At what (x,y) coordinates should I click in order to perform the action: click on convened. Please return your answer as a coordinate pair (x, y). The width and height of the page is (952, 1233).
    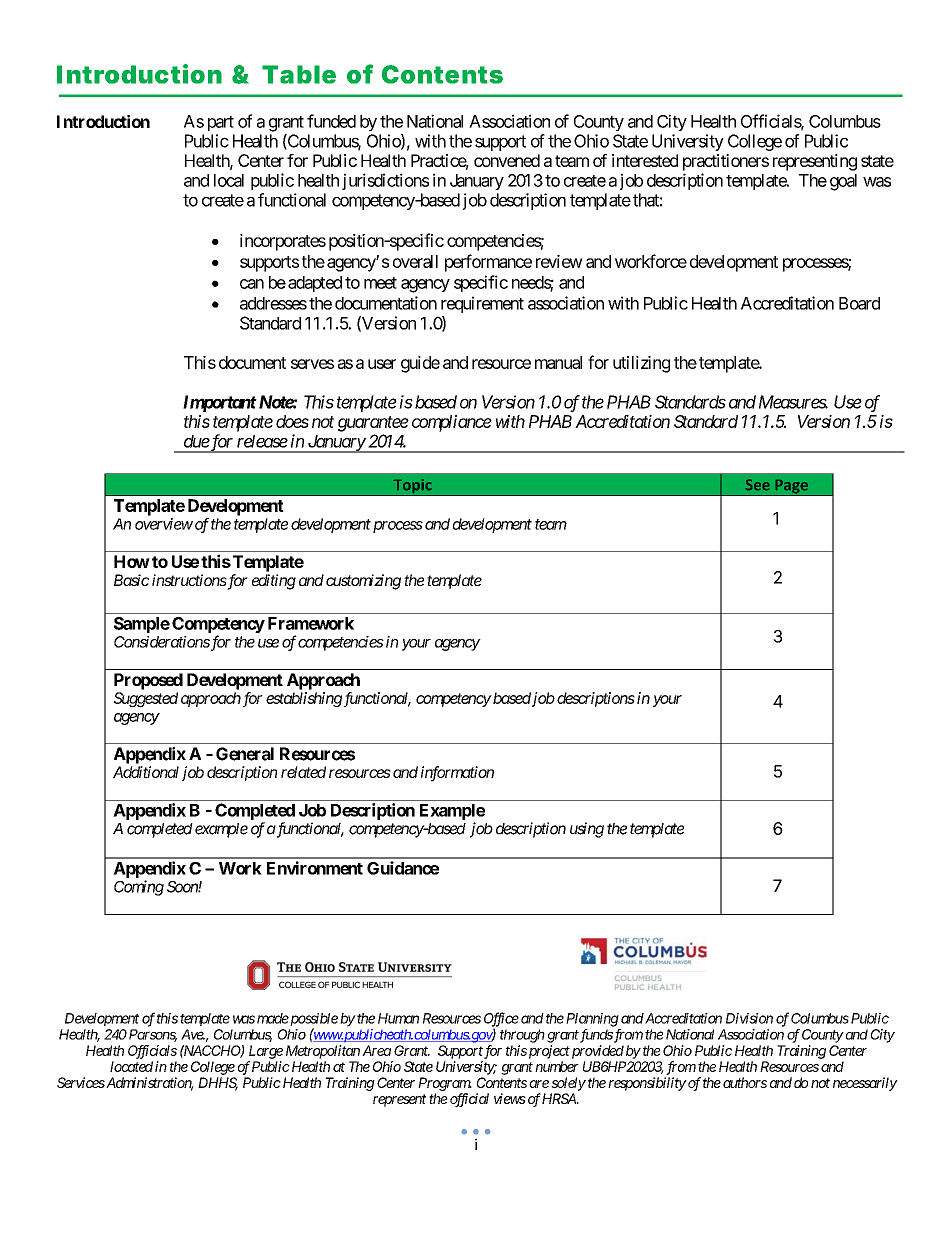
    Looking at the image, I should click on (507, 160).
